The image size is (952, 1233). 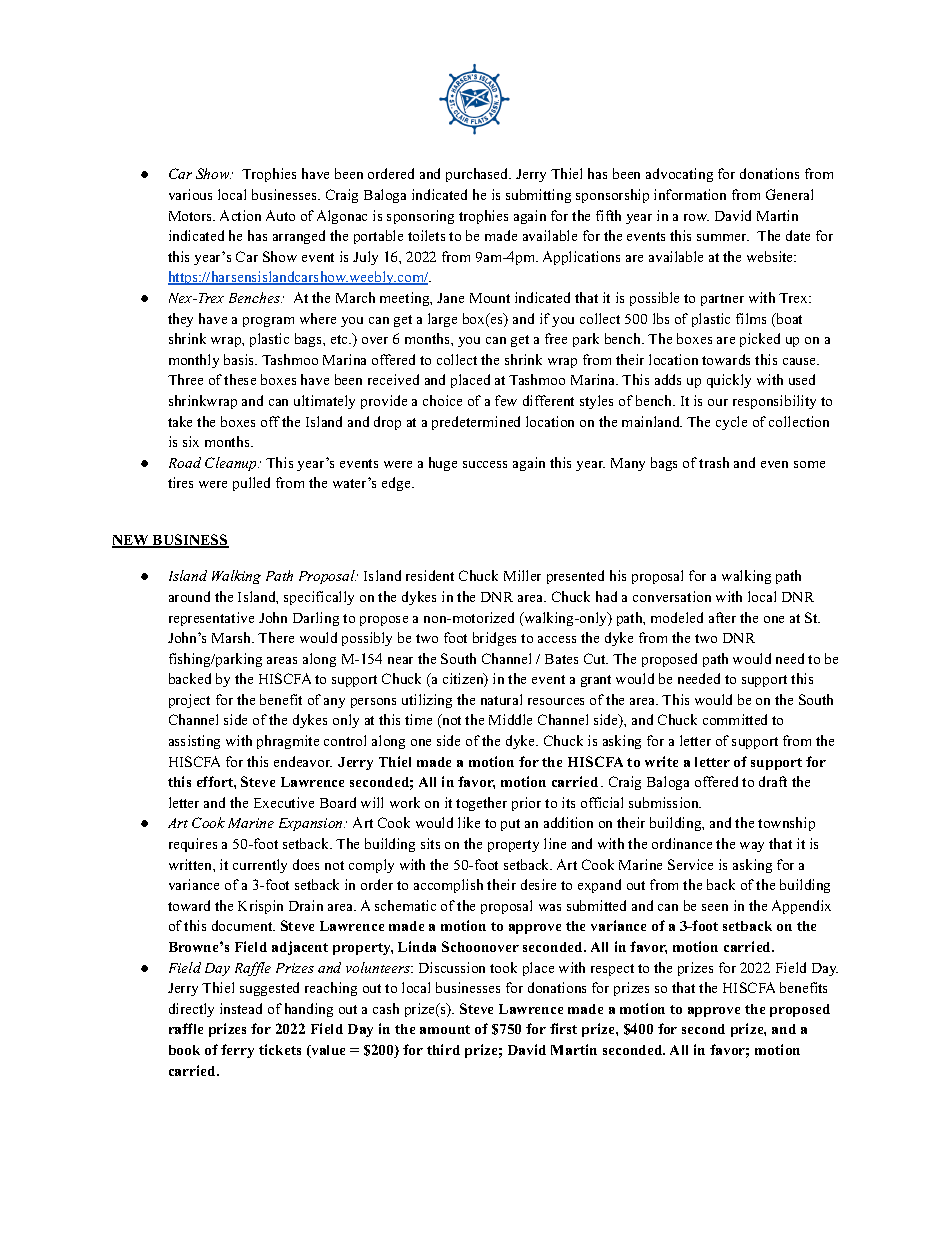 What do you see at coordinates (478, 175) in the screenshot?
I see `purchased` at bounding box center [478, 175].
